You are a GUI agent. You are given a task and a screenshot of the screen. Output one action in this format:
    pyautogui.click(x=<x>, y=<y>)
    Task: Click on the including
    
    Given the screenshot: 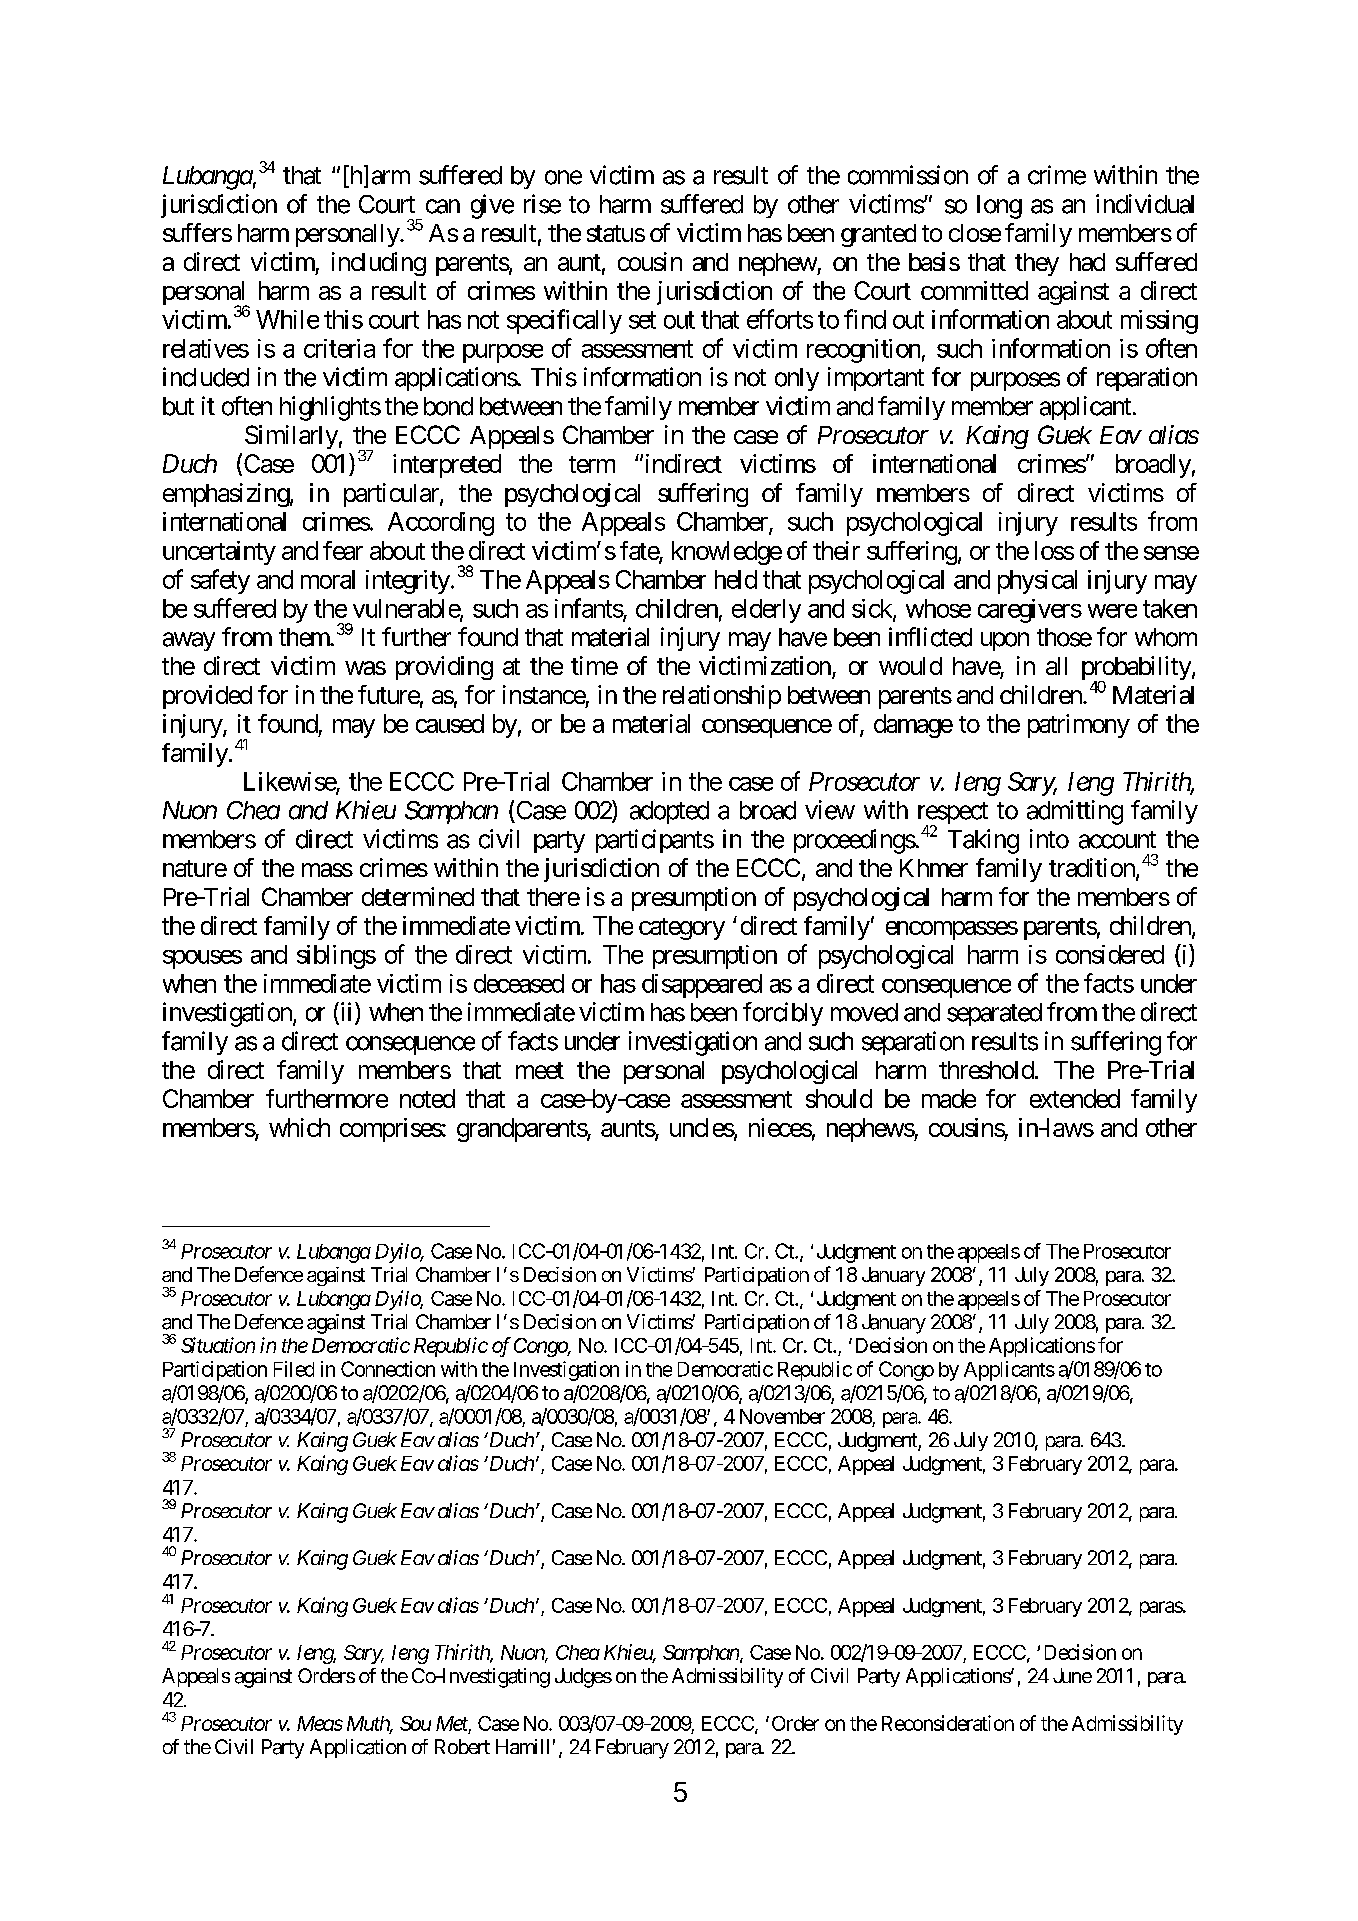 What is the action you would take?
    pyautogui.click(x=379, y=264)
